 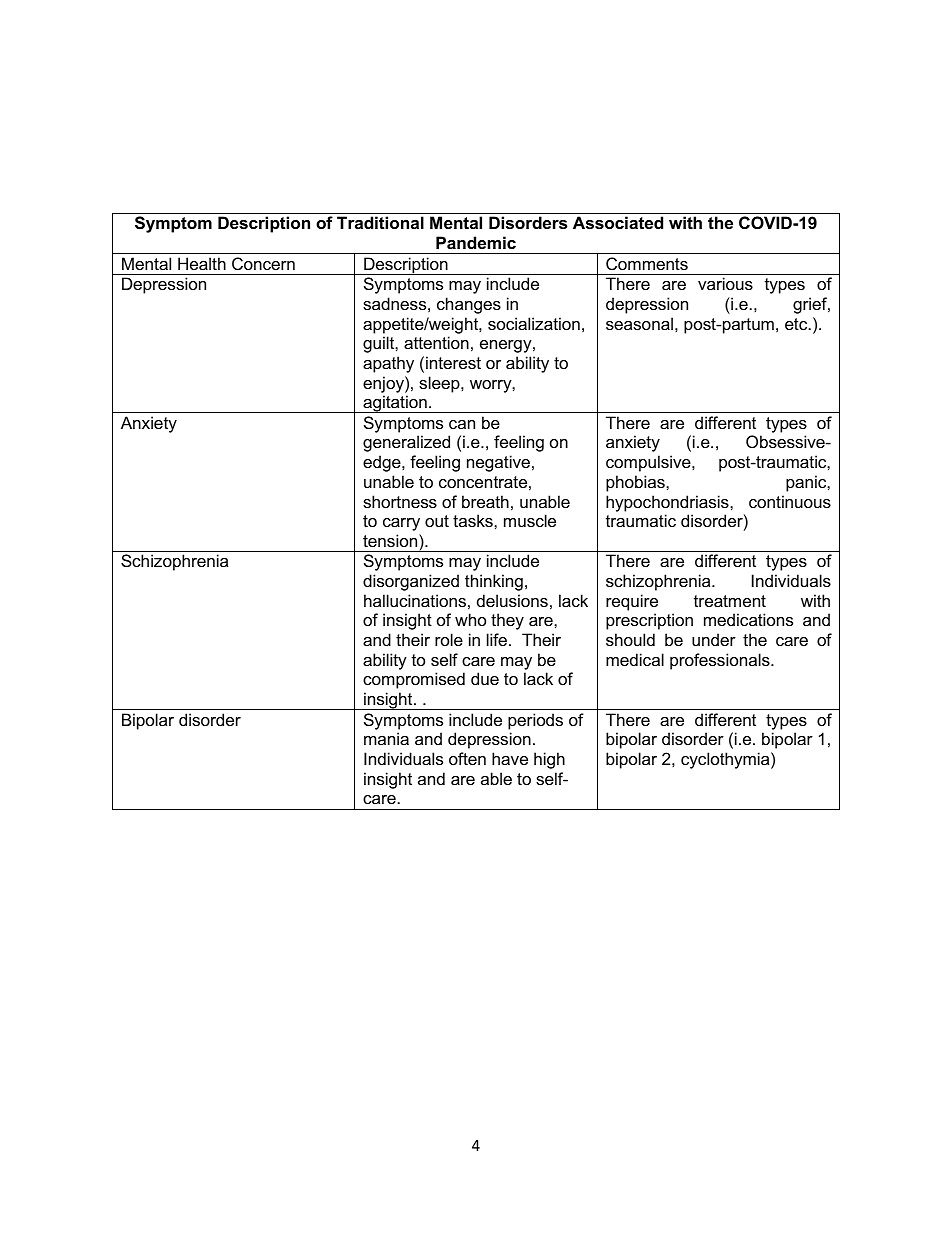 What do you see at coordinates (639, 323) in the page?
I see `seasonal` at bounding box center [639, 323].
